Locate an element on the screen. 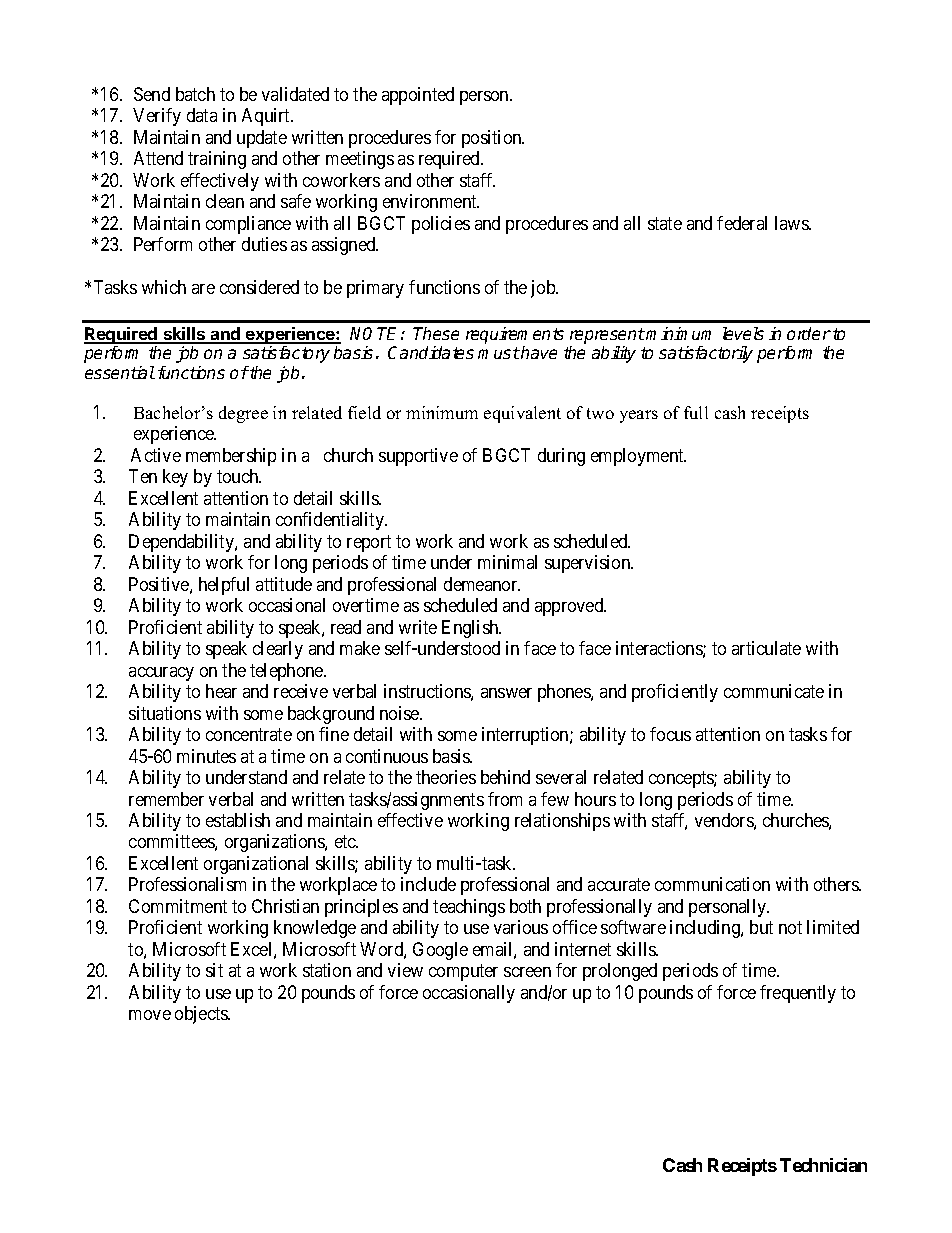 The height and width of the screenshot is (1233, 952). supportive is located at coordinates (418, 457).
